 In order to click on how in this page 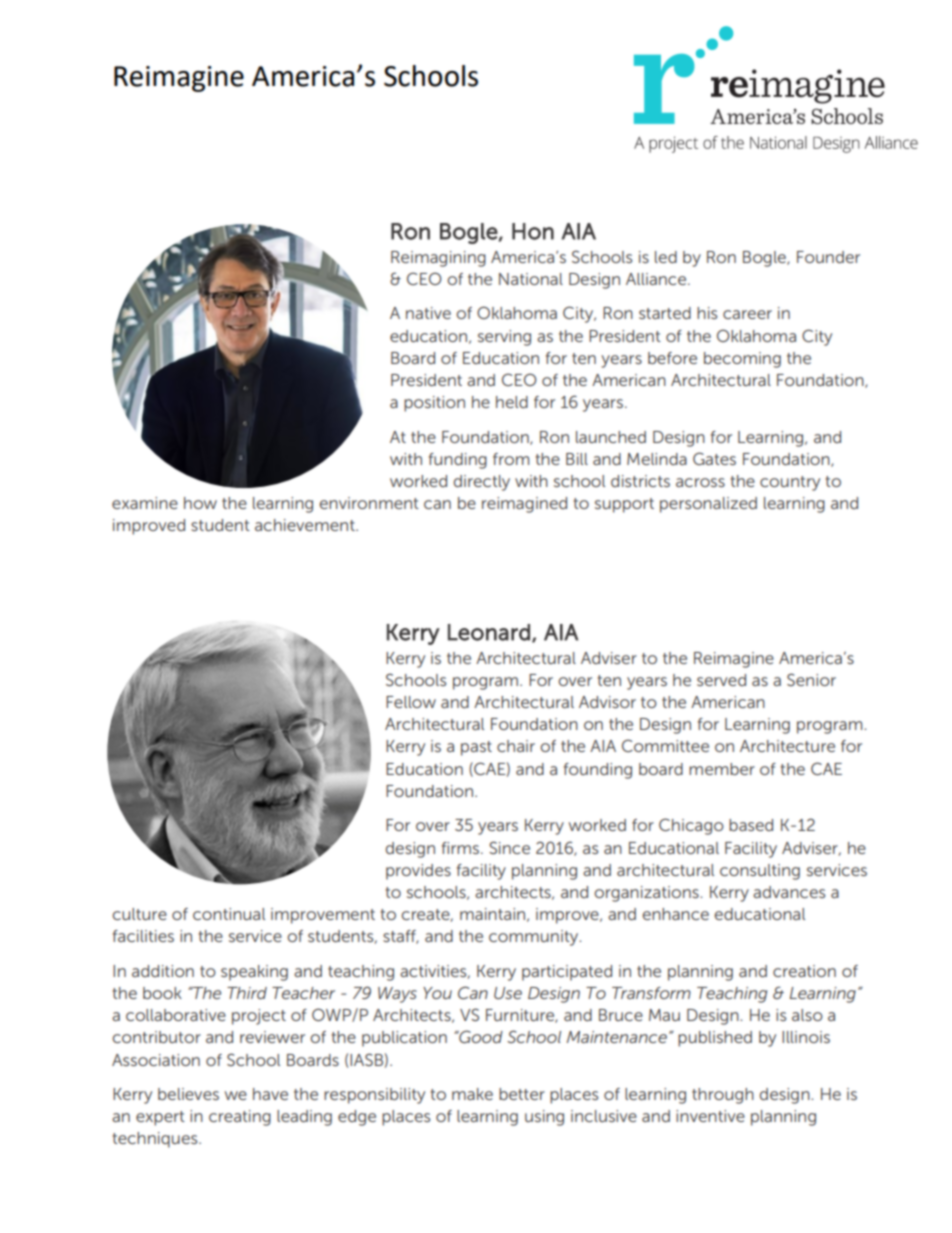, I will do `click(200, 503)`.
